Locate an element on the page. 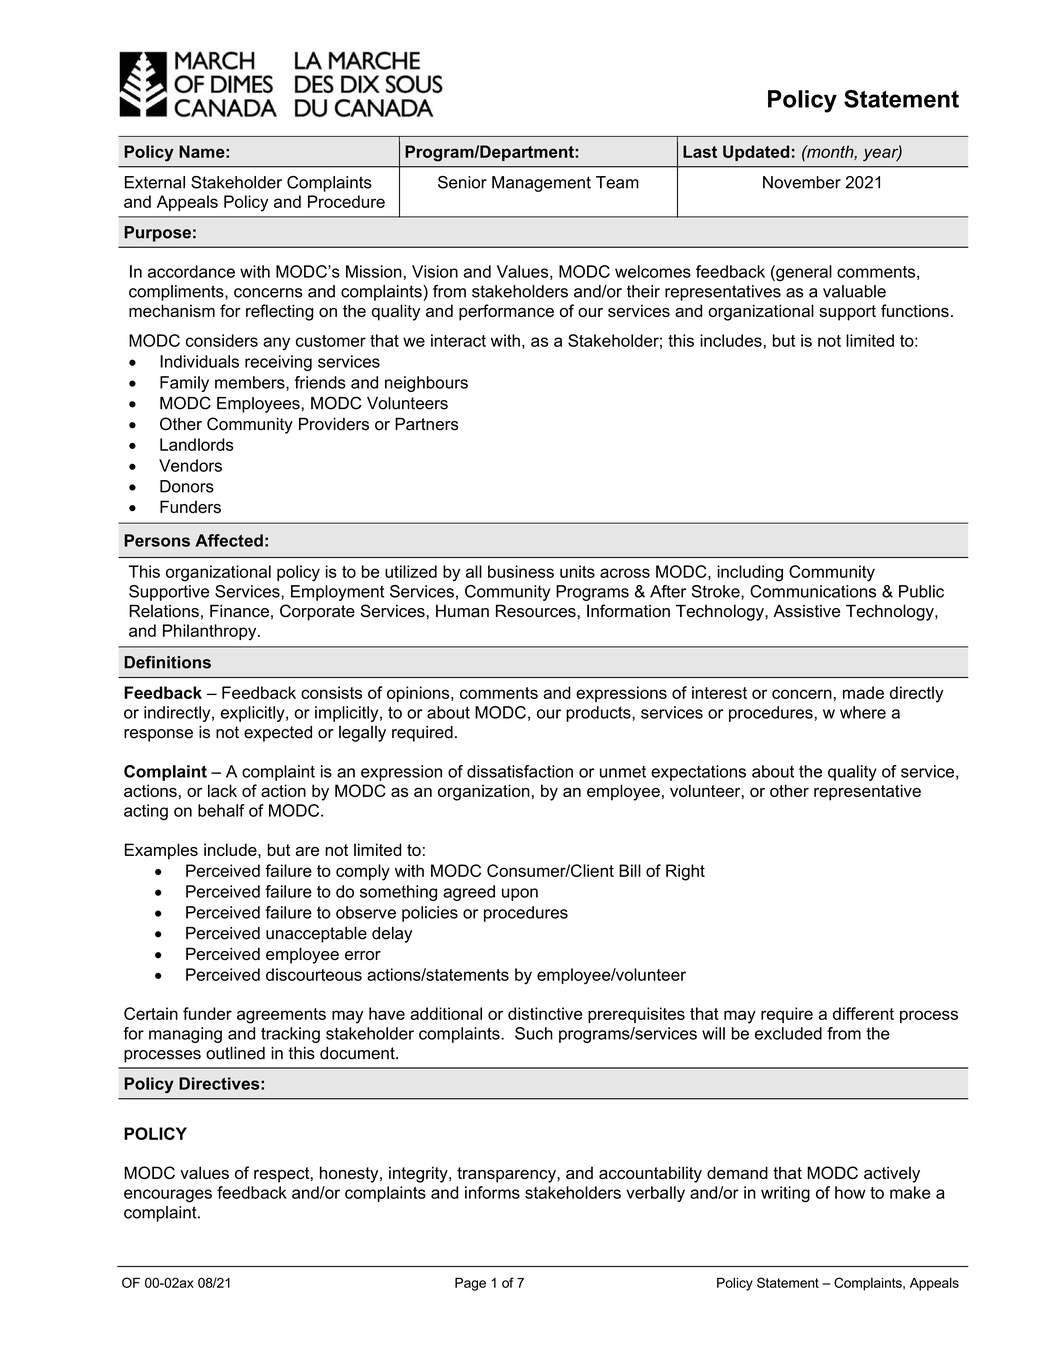  different is located at coordinates (863, 1013).
